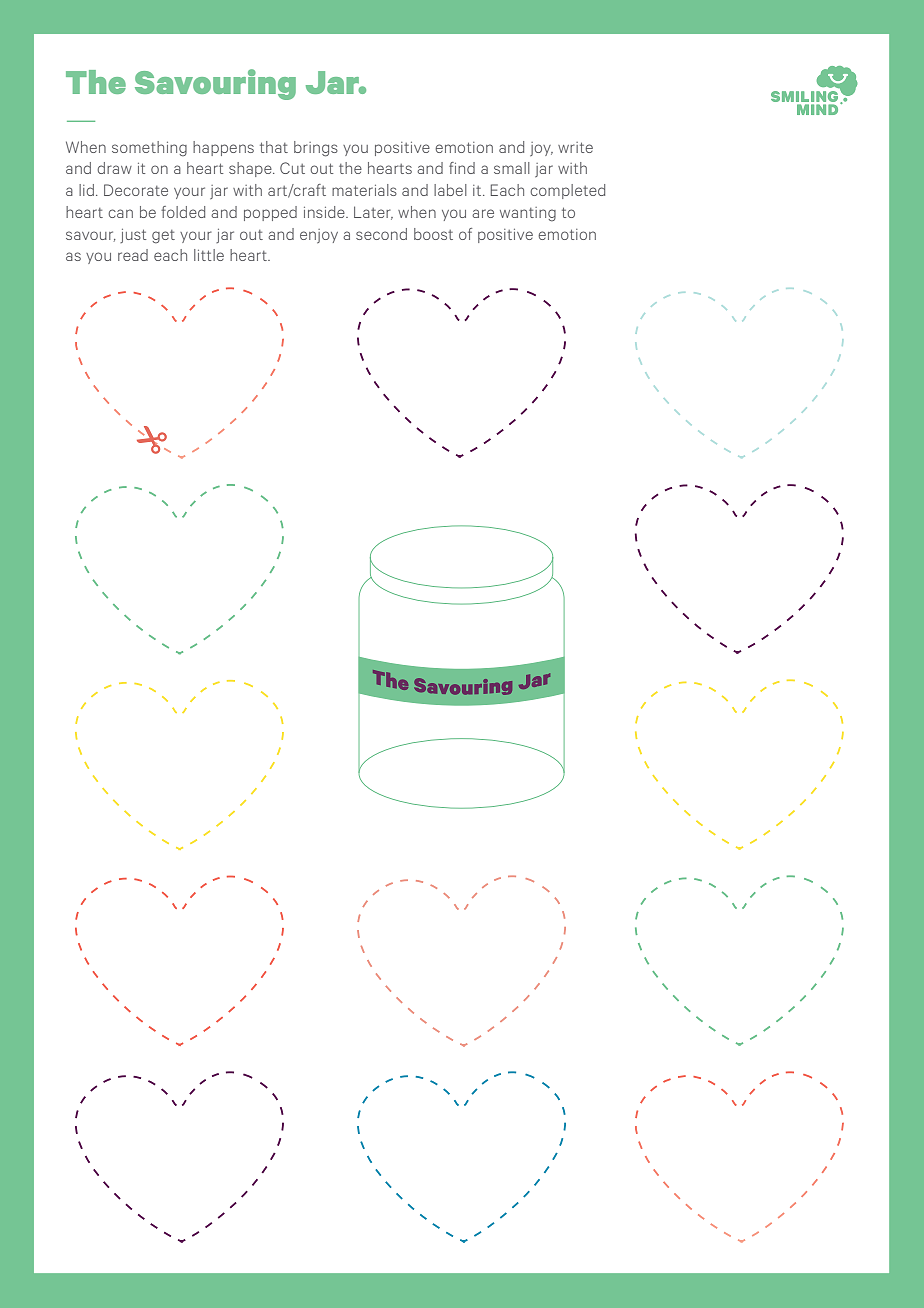 The height and width of the screenshot is (1308, 924). I want to click on wanting, so click(528, 214).
